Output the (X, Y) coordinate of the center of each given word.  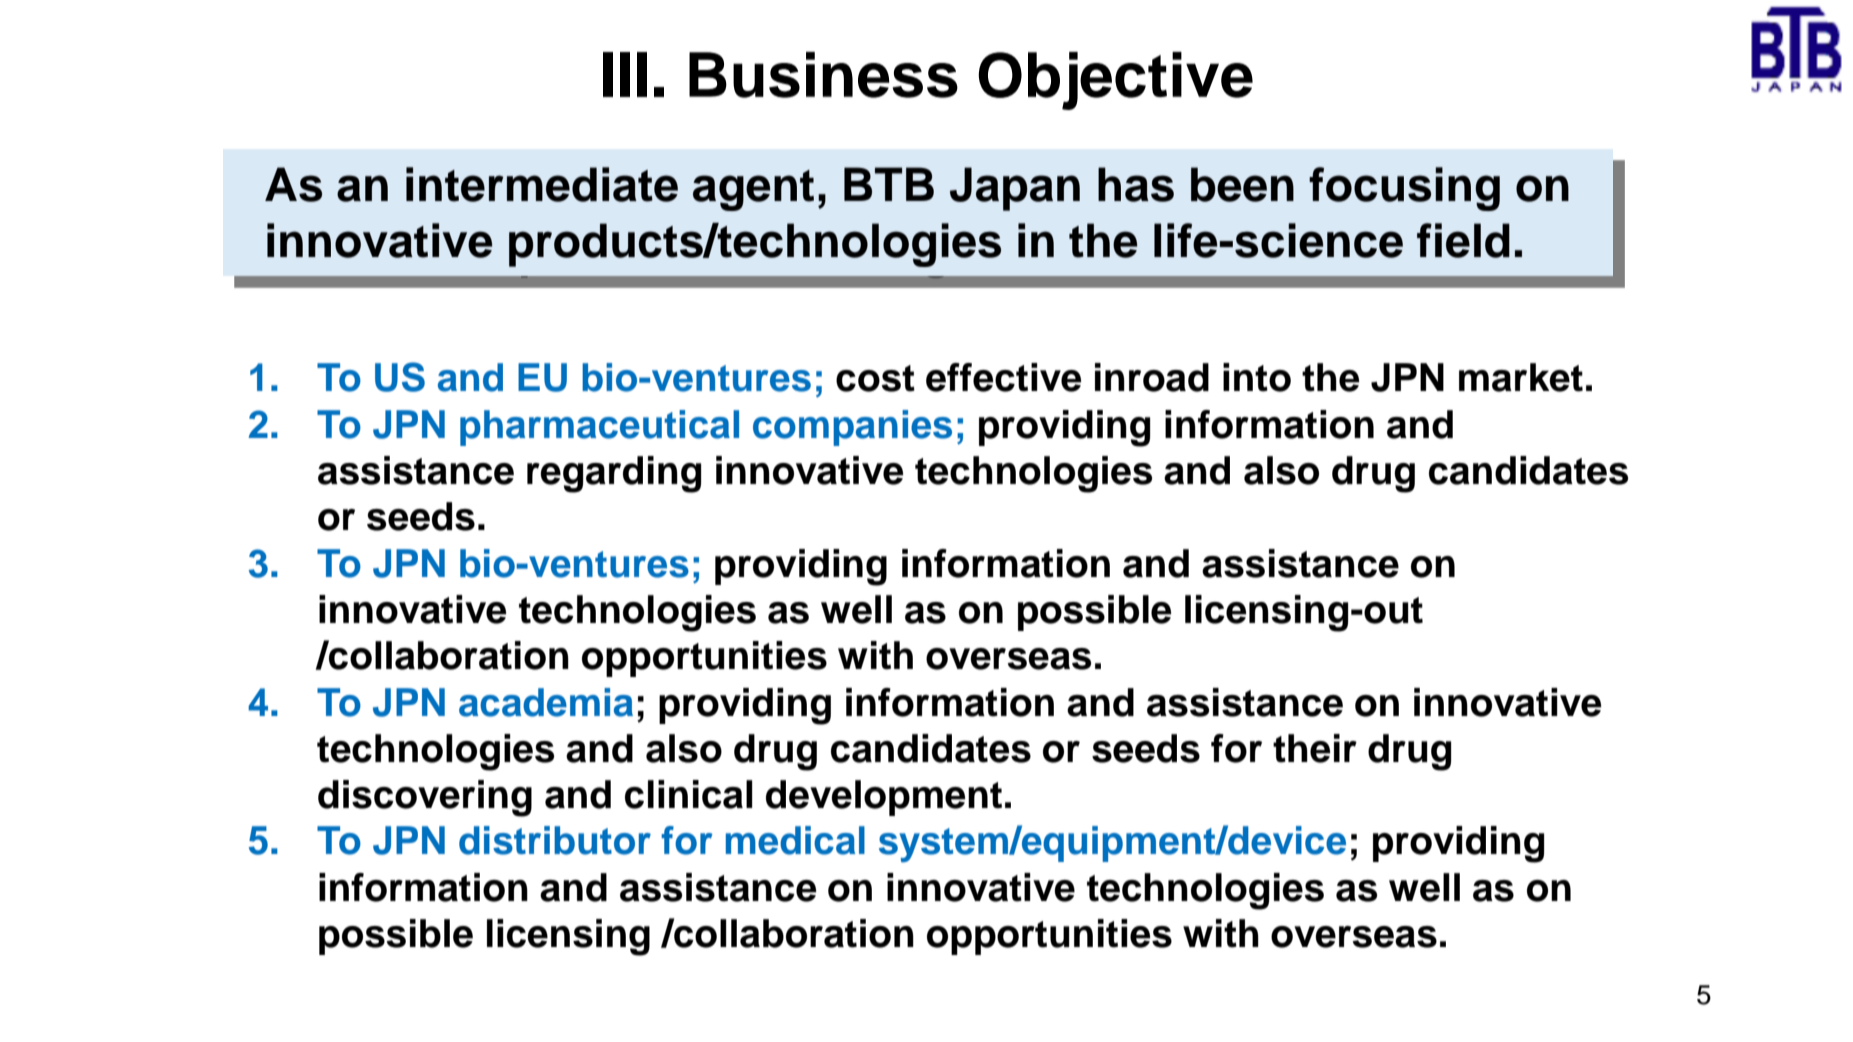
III (625, 74)
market (1521, 377)
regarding (614, 474)
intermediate (542, 184)
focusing (1404, 189)
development (884, 798)
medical (795, 840)
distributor (555, 840)
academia (546, 702)
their (1315, 748)
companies (852, 428)
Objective (1115, 81)
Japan (1015, 189)
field (1463, 240)
